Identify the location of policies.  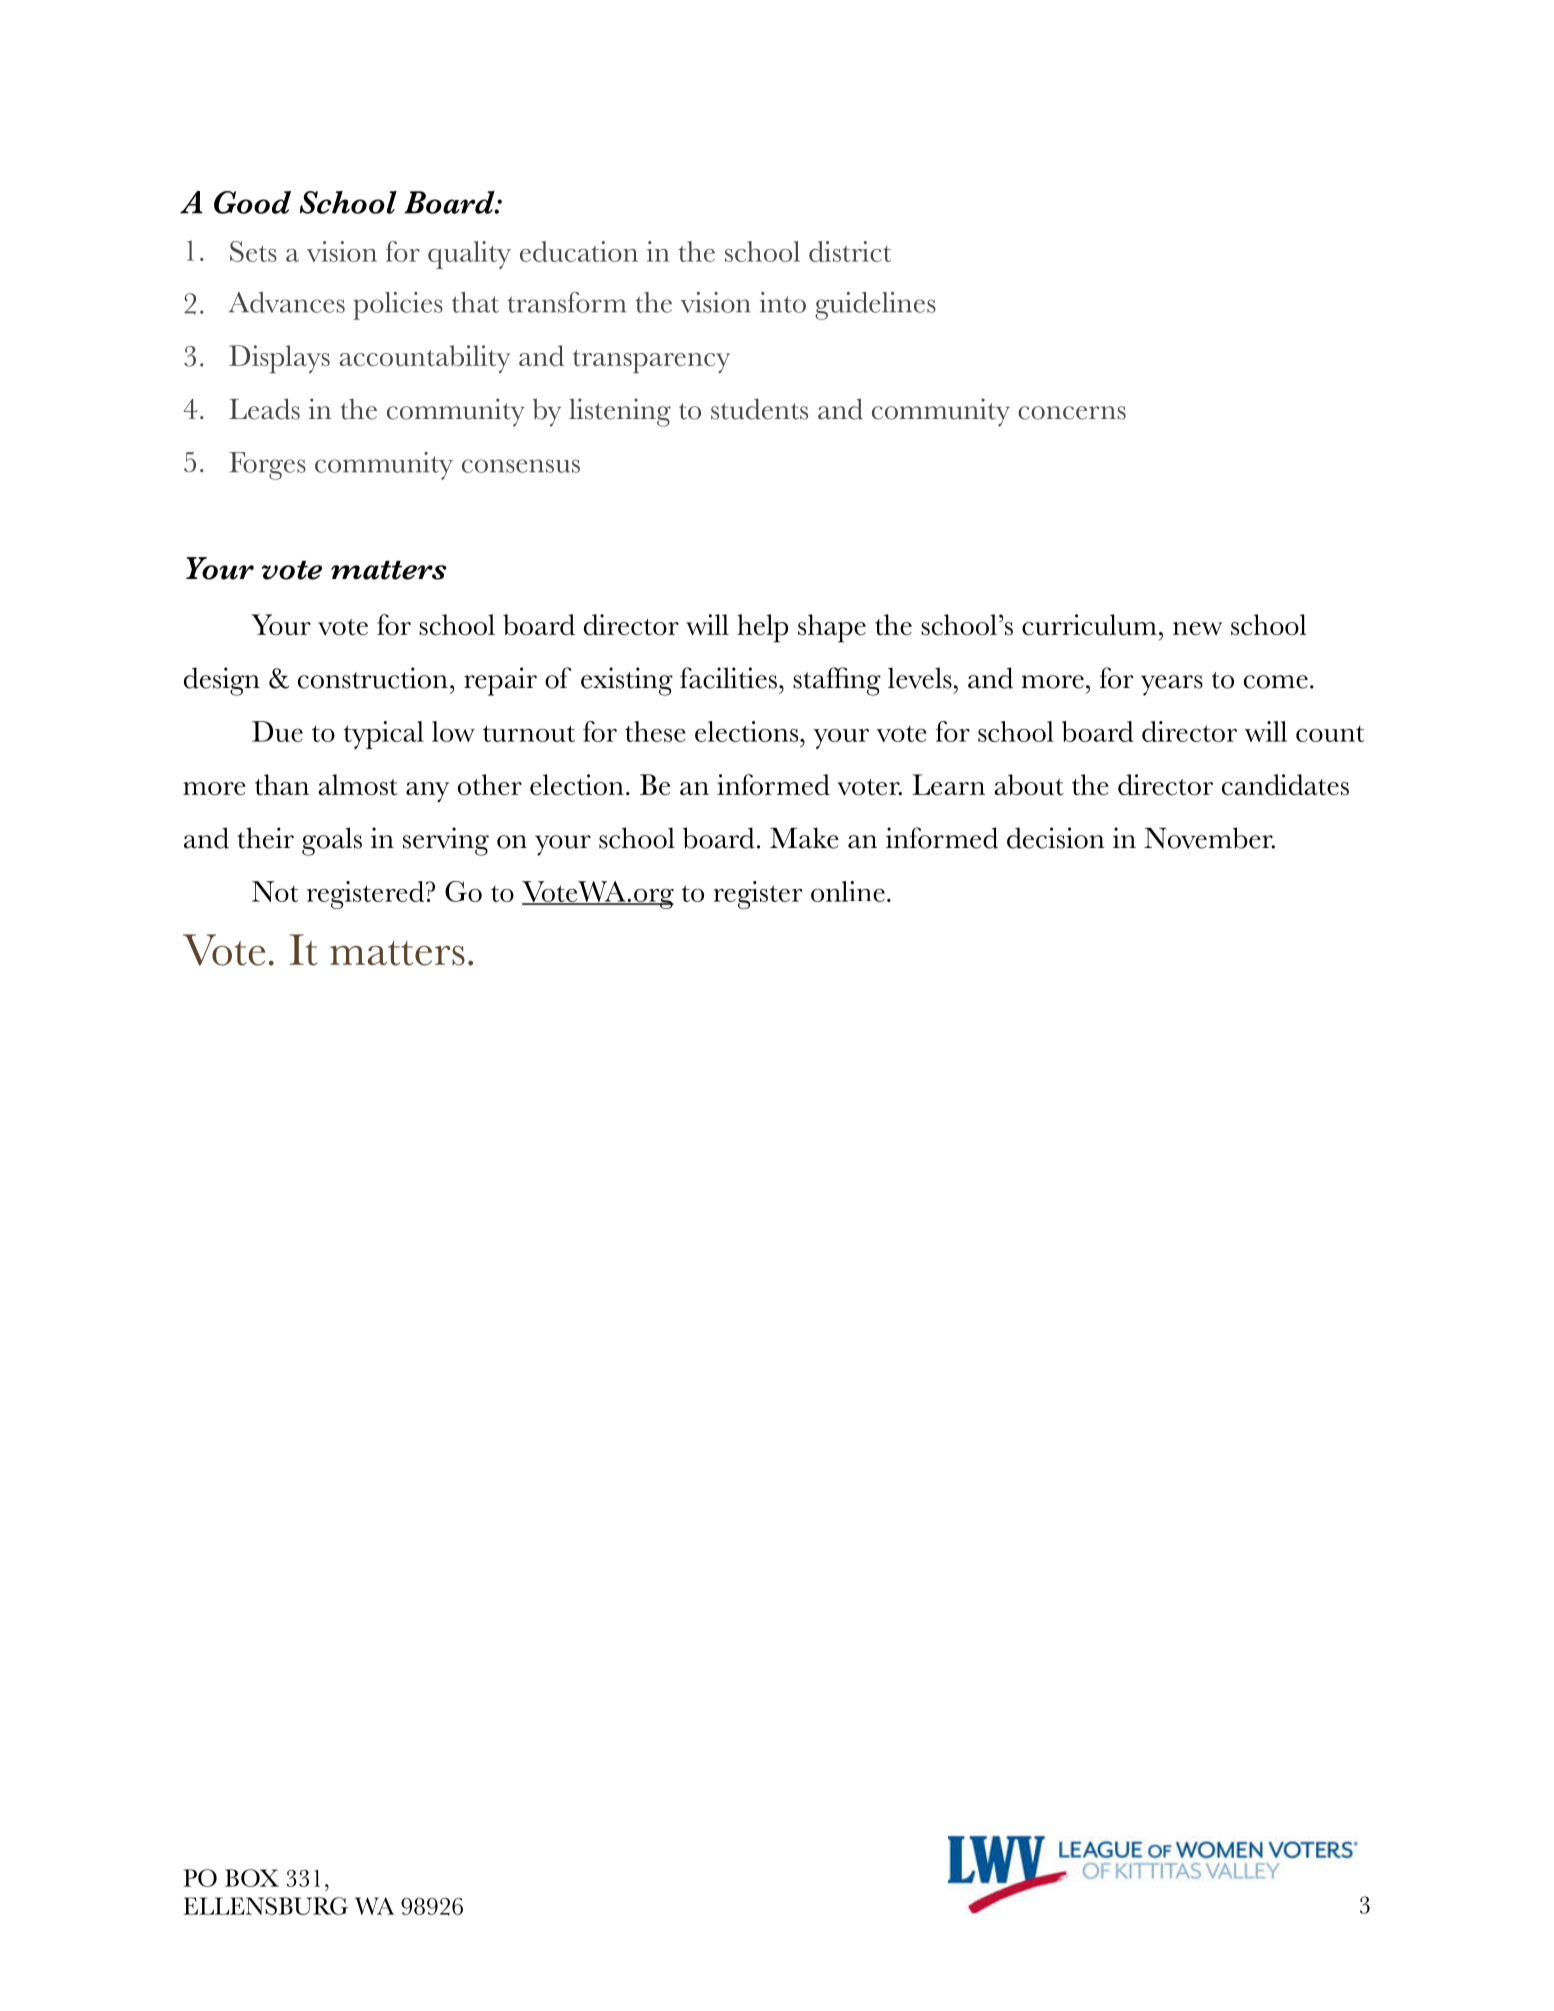
(398, 306).
